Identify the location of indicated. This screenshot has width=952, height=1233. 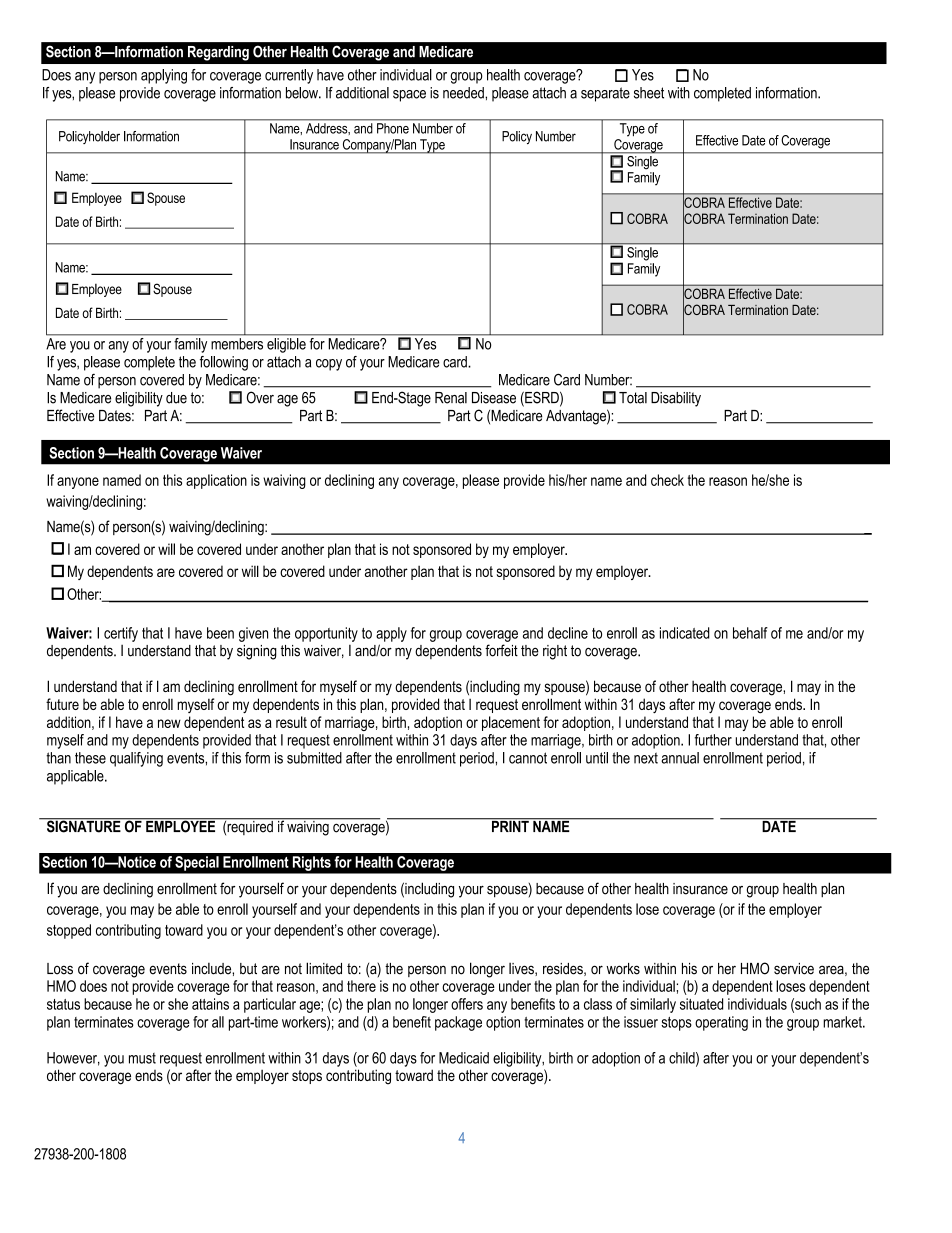
(685, 633).
